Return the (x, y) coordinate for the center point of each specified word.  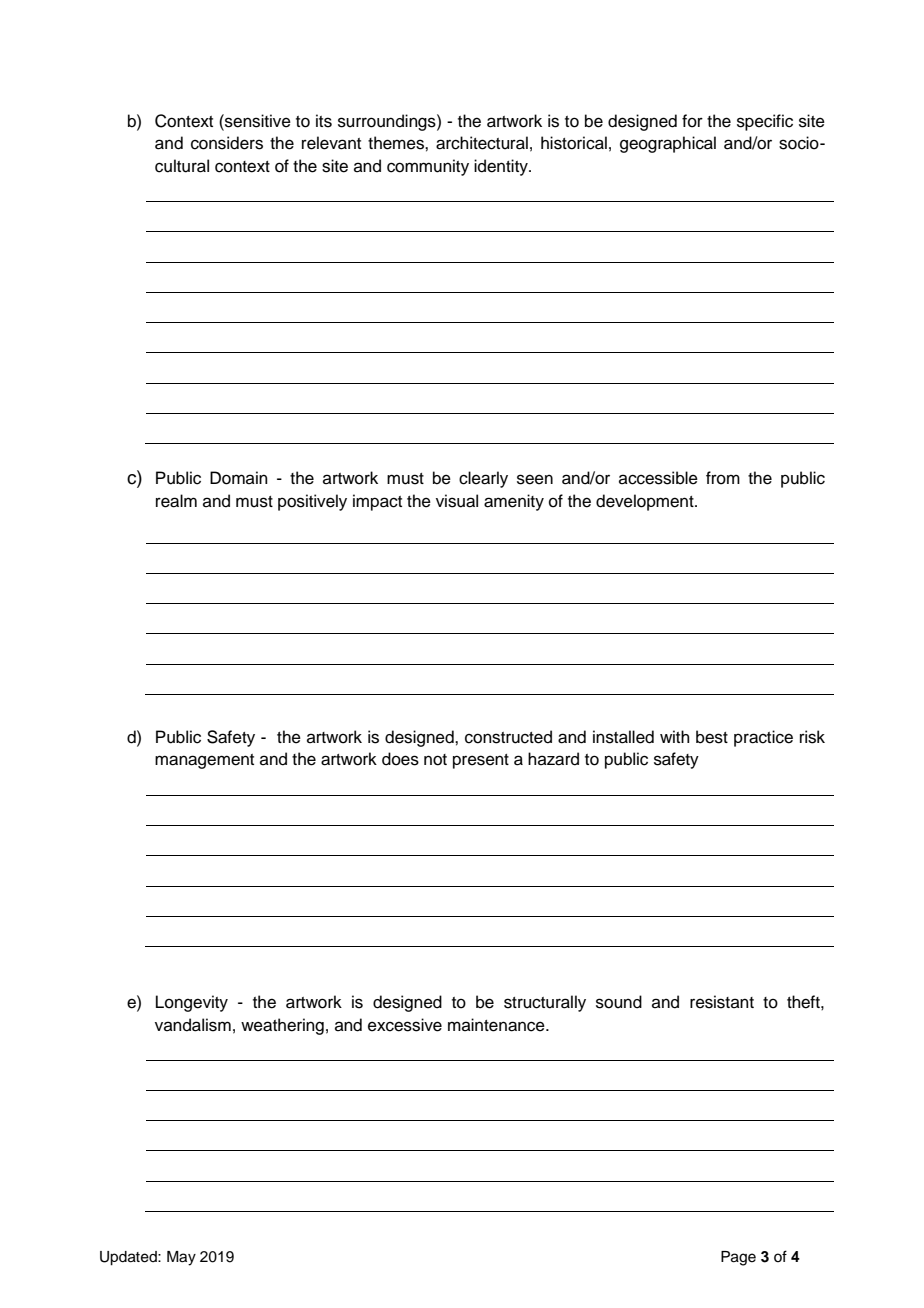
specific (765, 122)
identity (502, 167)
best (712, 737)
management (204, 761)
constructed (508, 737)
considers (227, 143)
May (181, 1258)
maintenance (497, 1025)
